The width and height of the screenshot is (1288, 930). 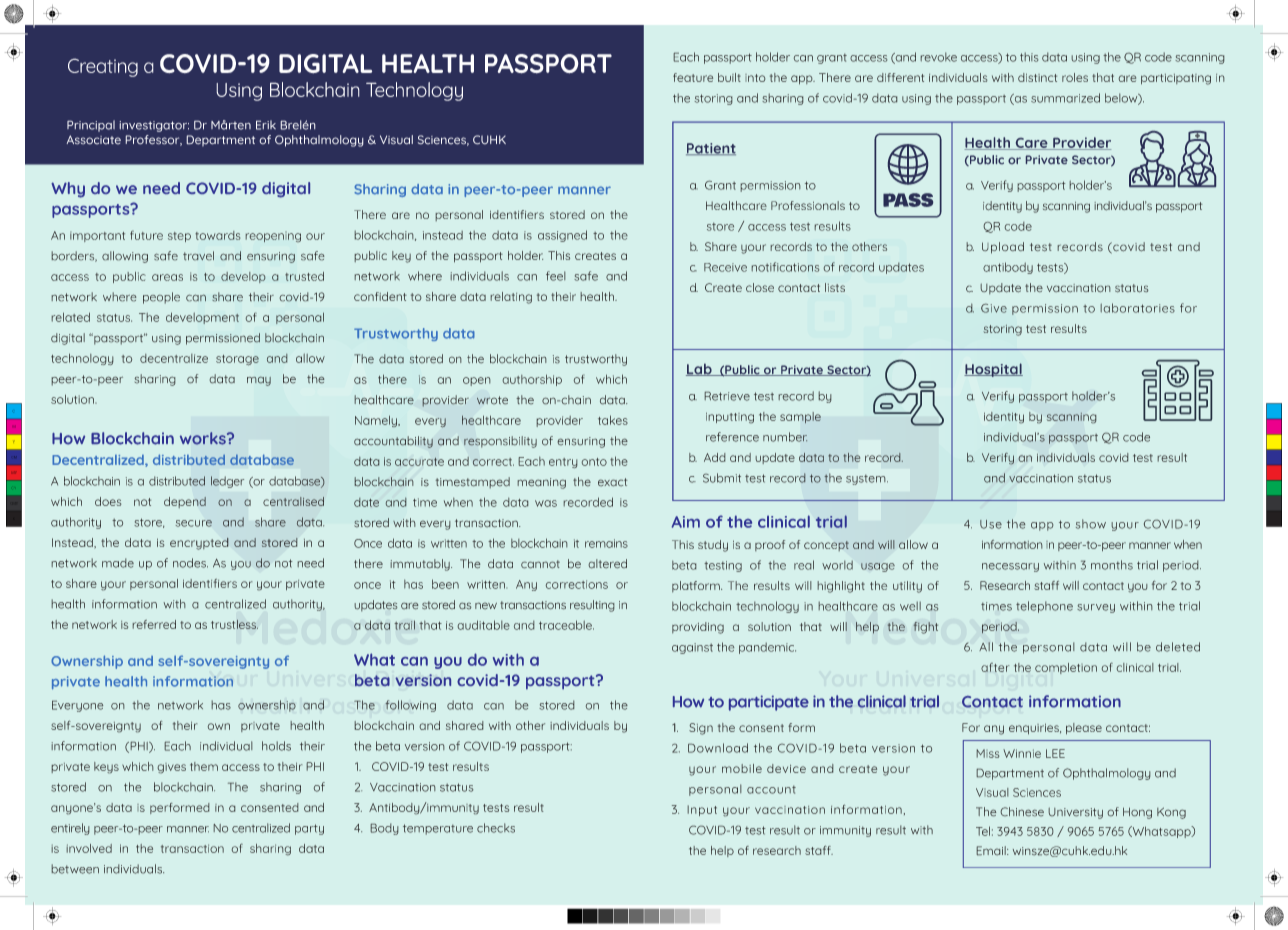 What do you see at coordinates (992, 851) in the screenshot?
I see `Email` at bounding box center [992, 851].
